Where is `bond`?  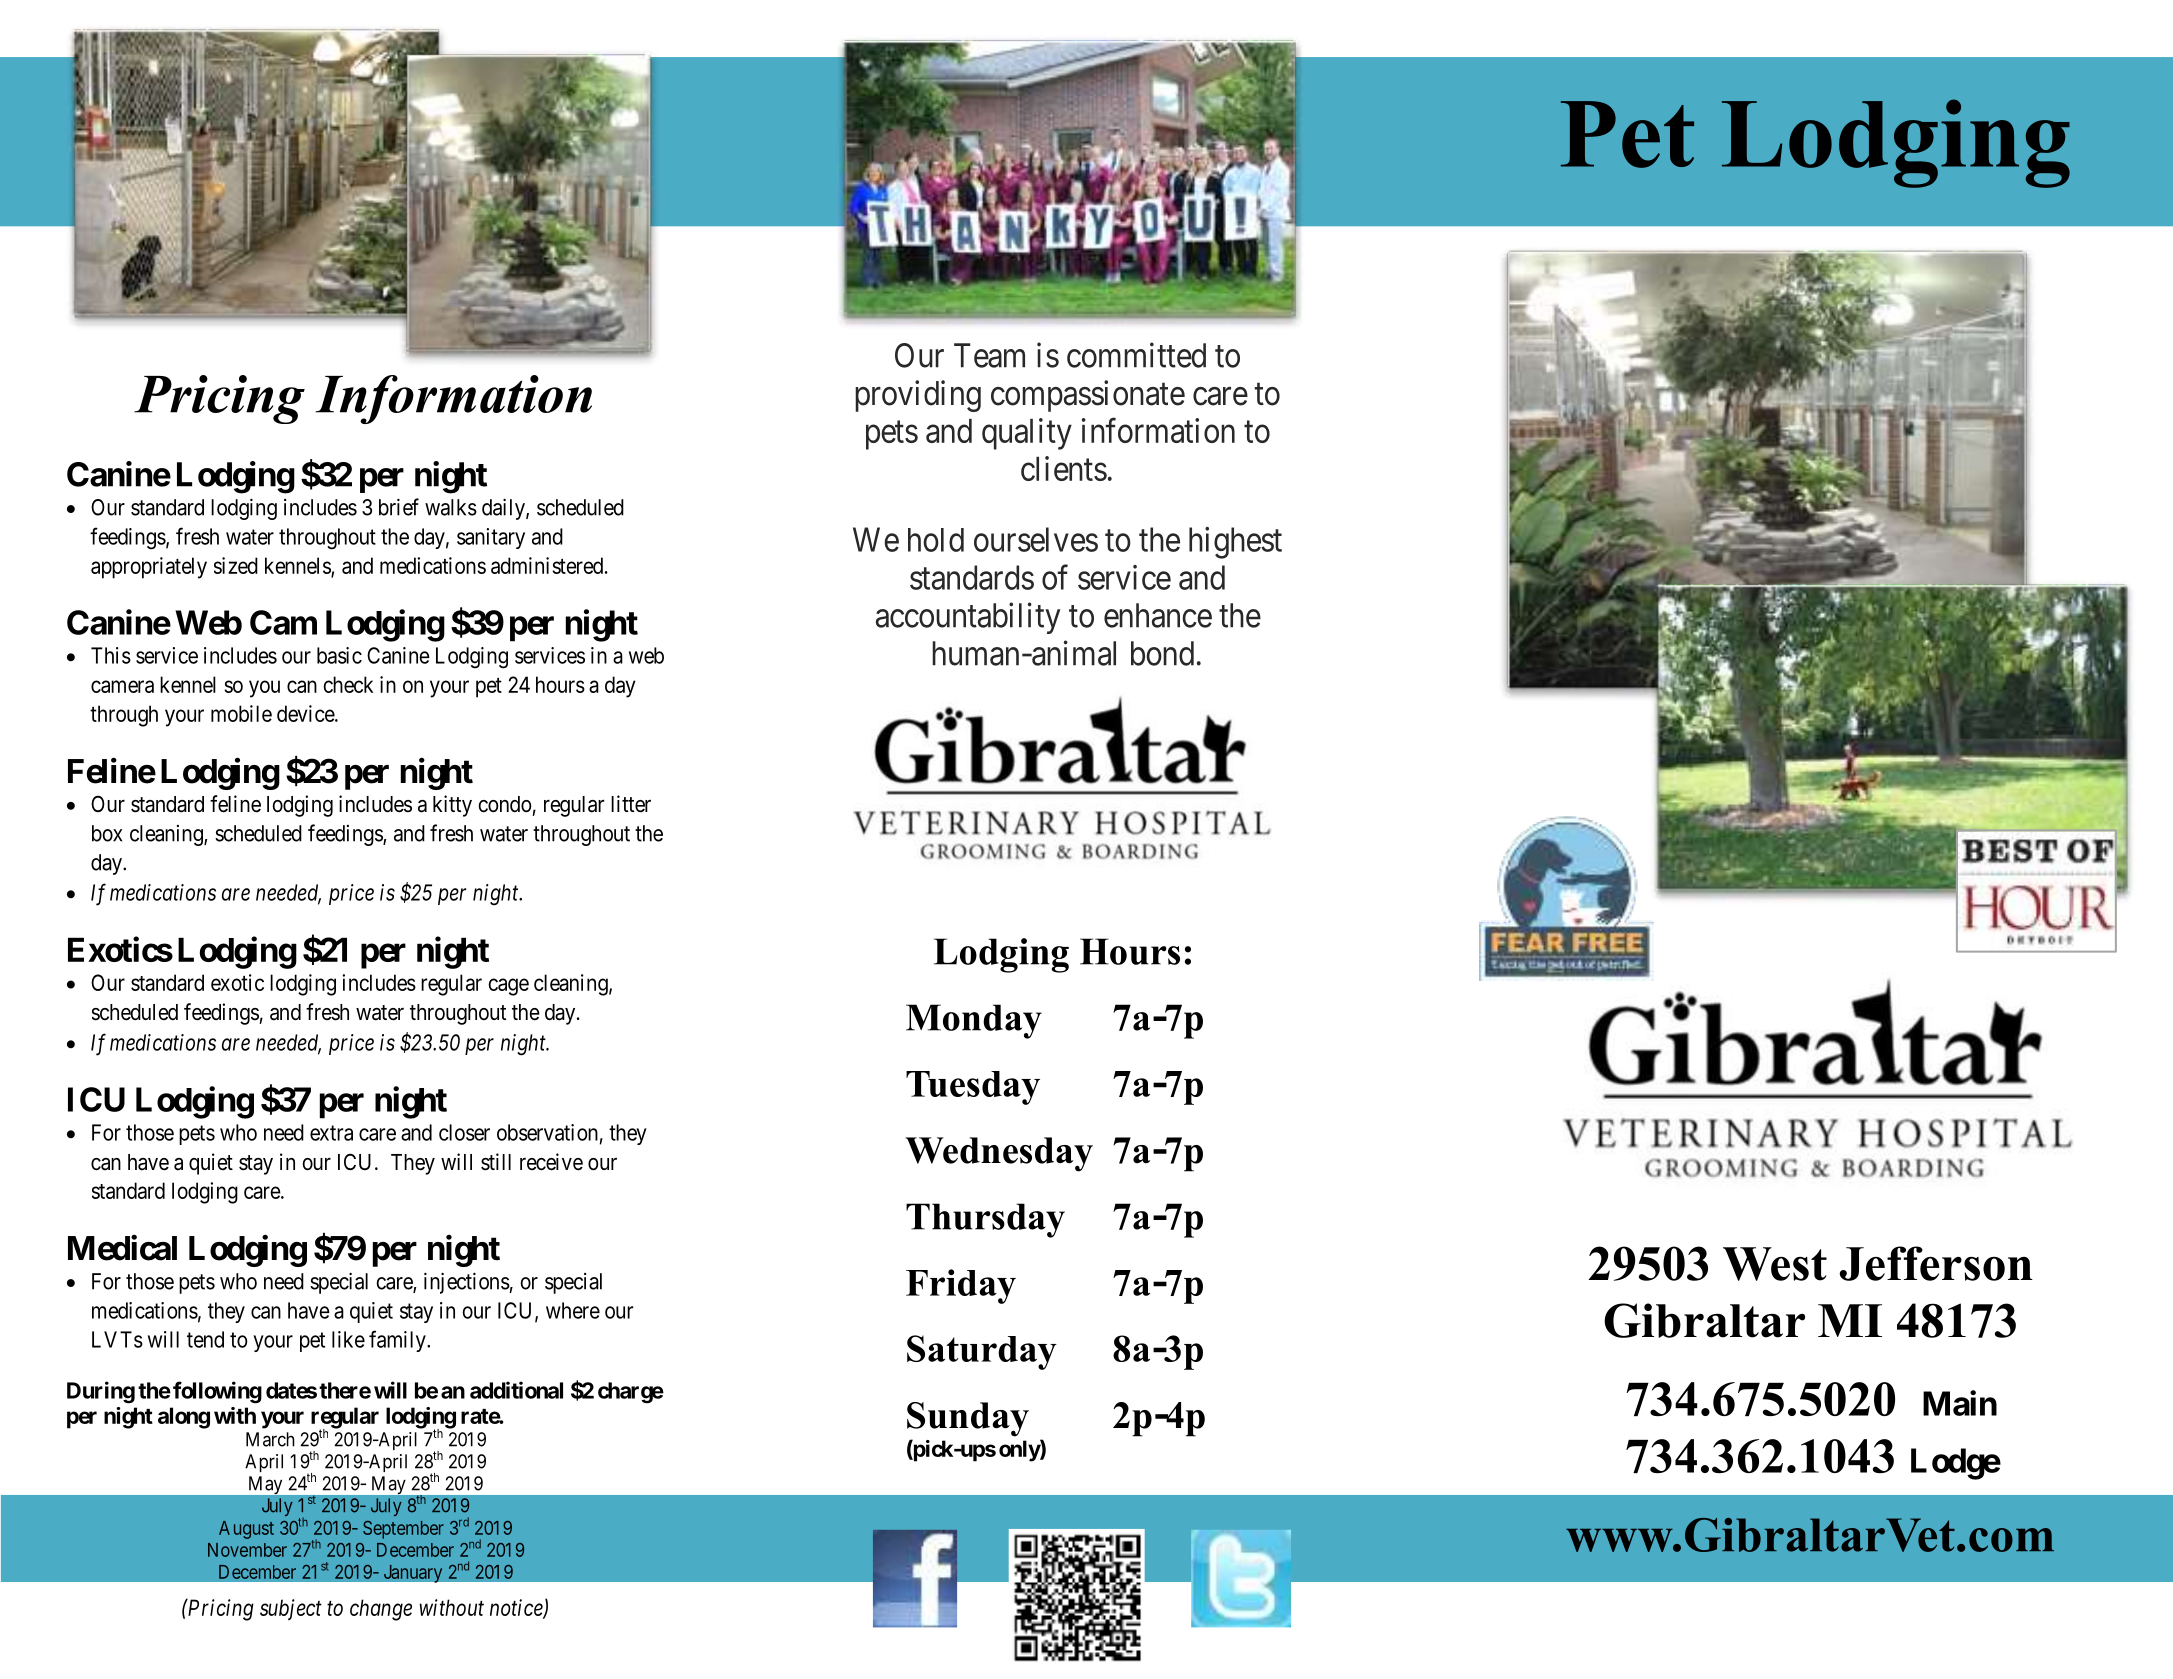 bond is located at coordinates (1162, 653).
